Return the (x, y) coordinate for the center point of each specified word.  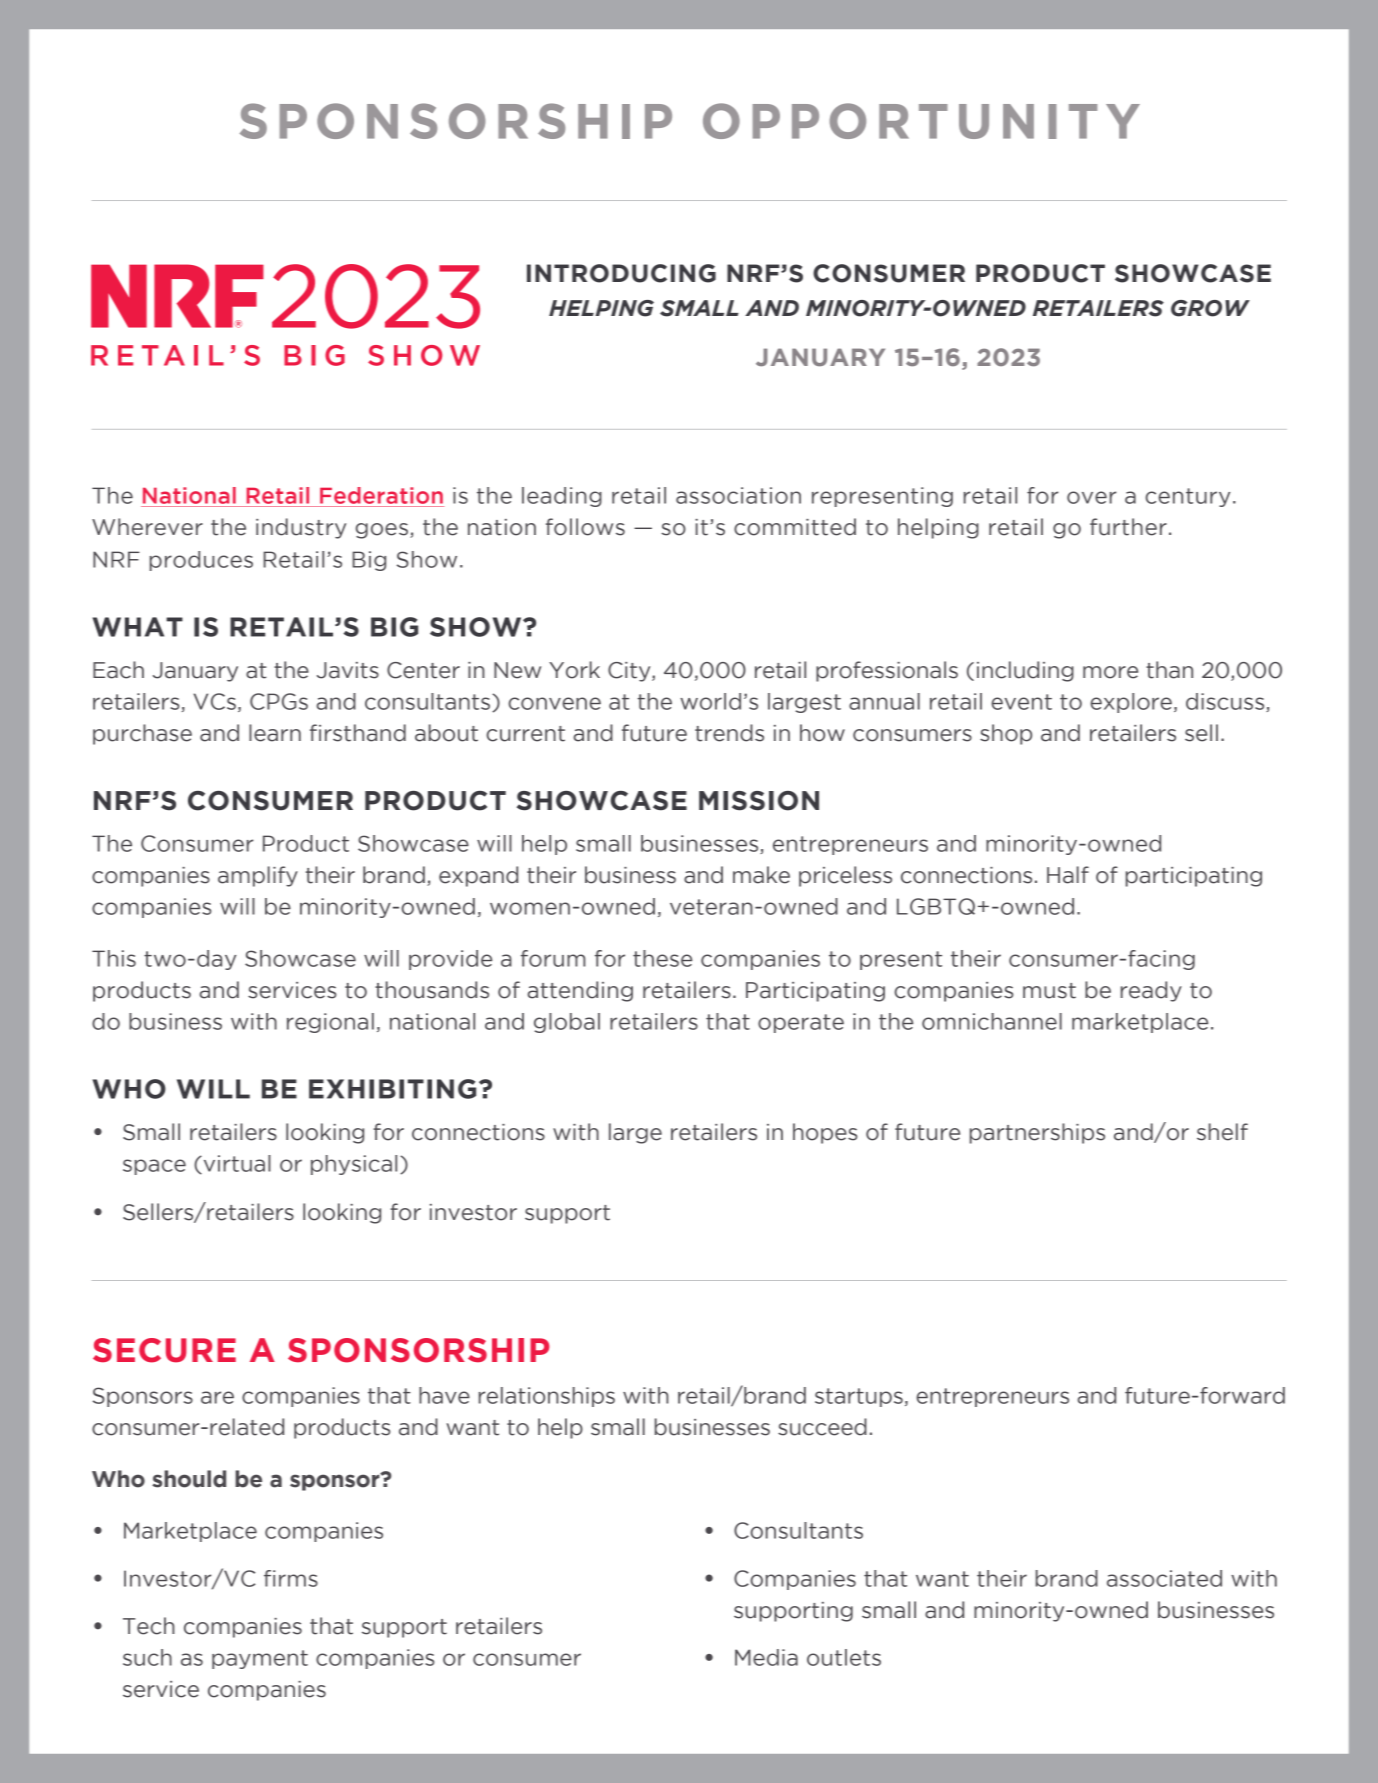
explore (1131, 703)
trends (729, 733)
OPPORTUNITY (921, 121)
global (567, 1023)
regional (330, 1023)
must (1049, 991)
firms (291, 1578)
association (738, 495)
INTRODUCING (621, 273)
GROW (1210, 308)
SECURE (164, 1350)
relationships (547, 1397)
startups (859, 1397)
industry (301, 528)
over (1092, 497)
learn (275, 733)
